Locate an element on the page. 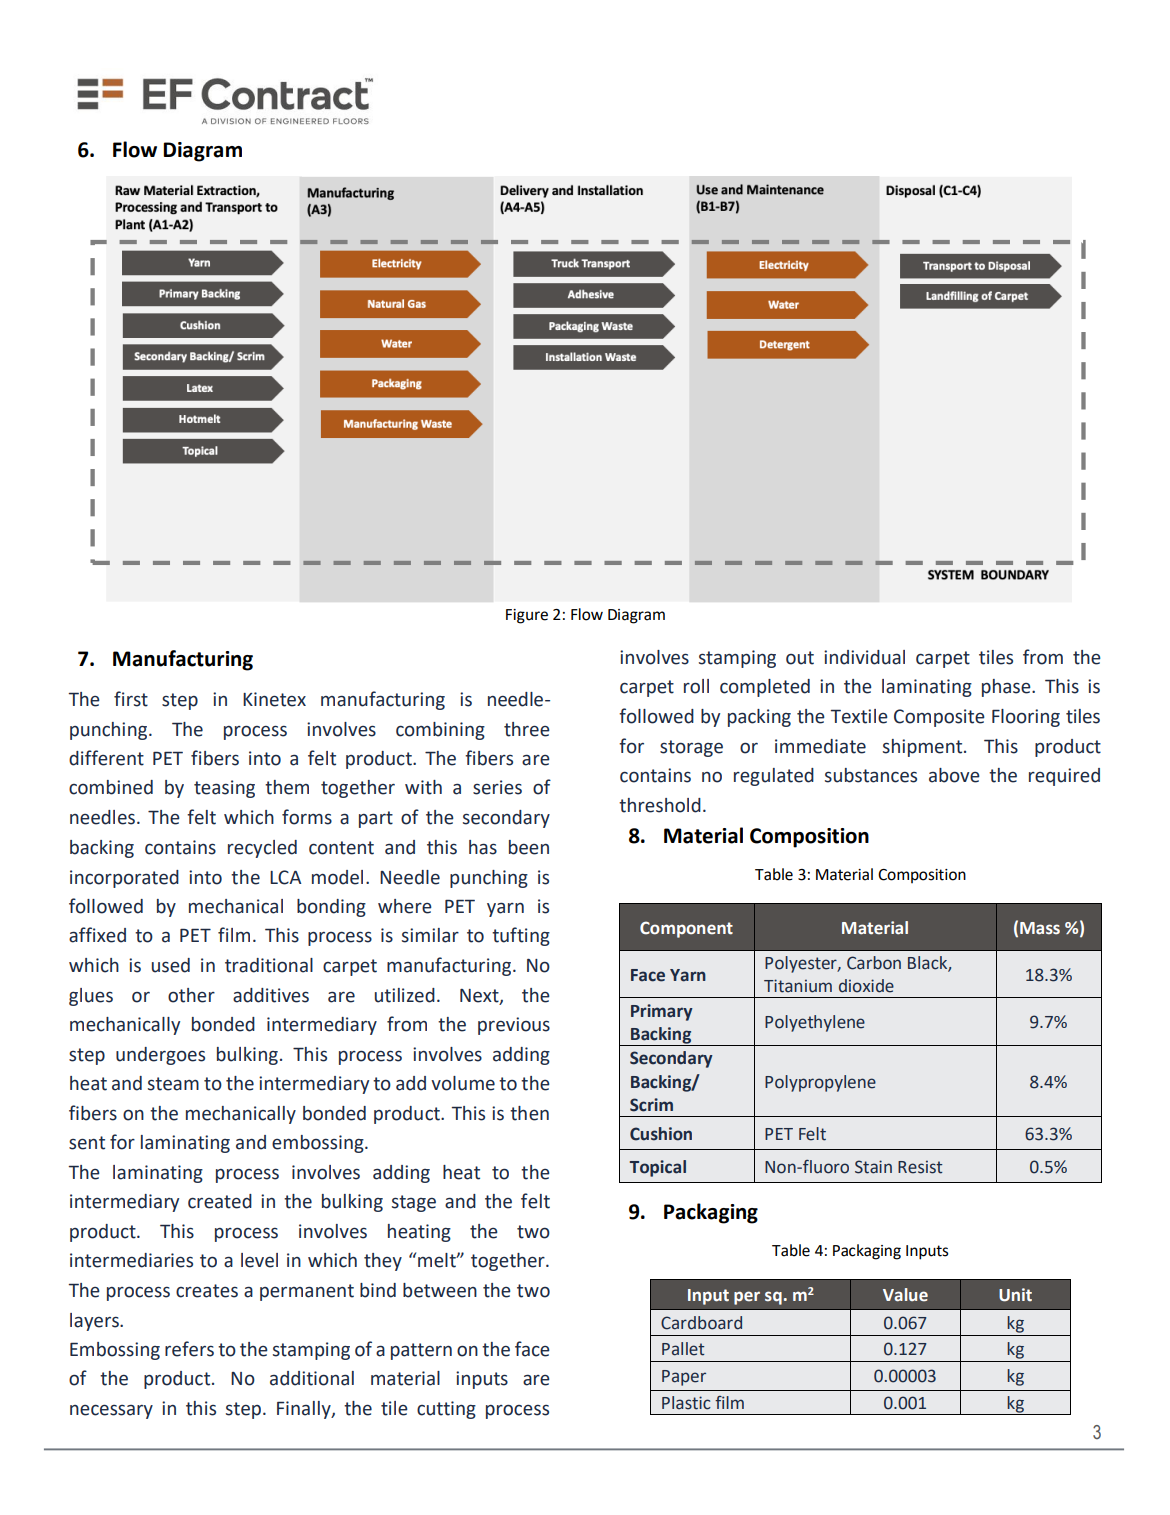 Image resolution: width=1170 pixels, height=1515 pixels. refers is located at coordinates (189, 1349).
